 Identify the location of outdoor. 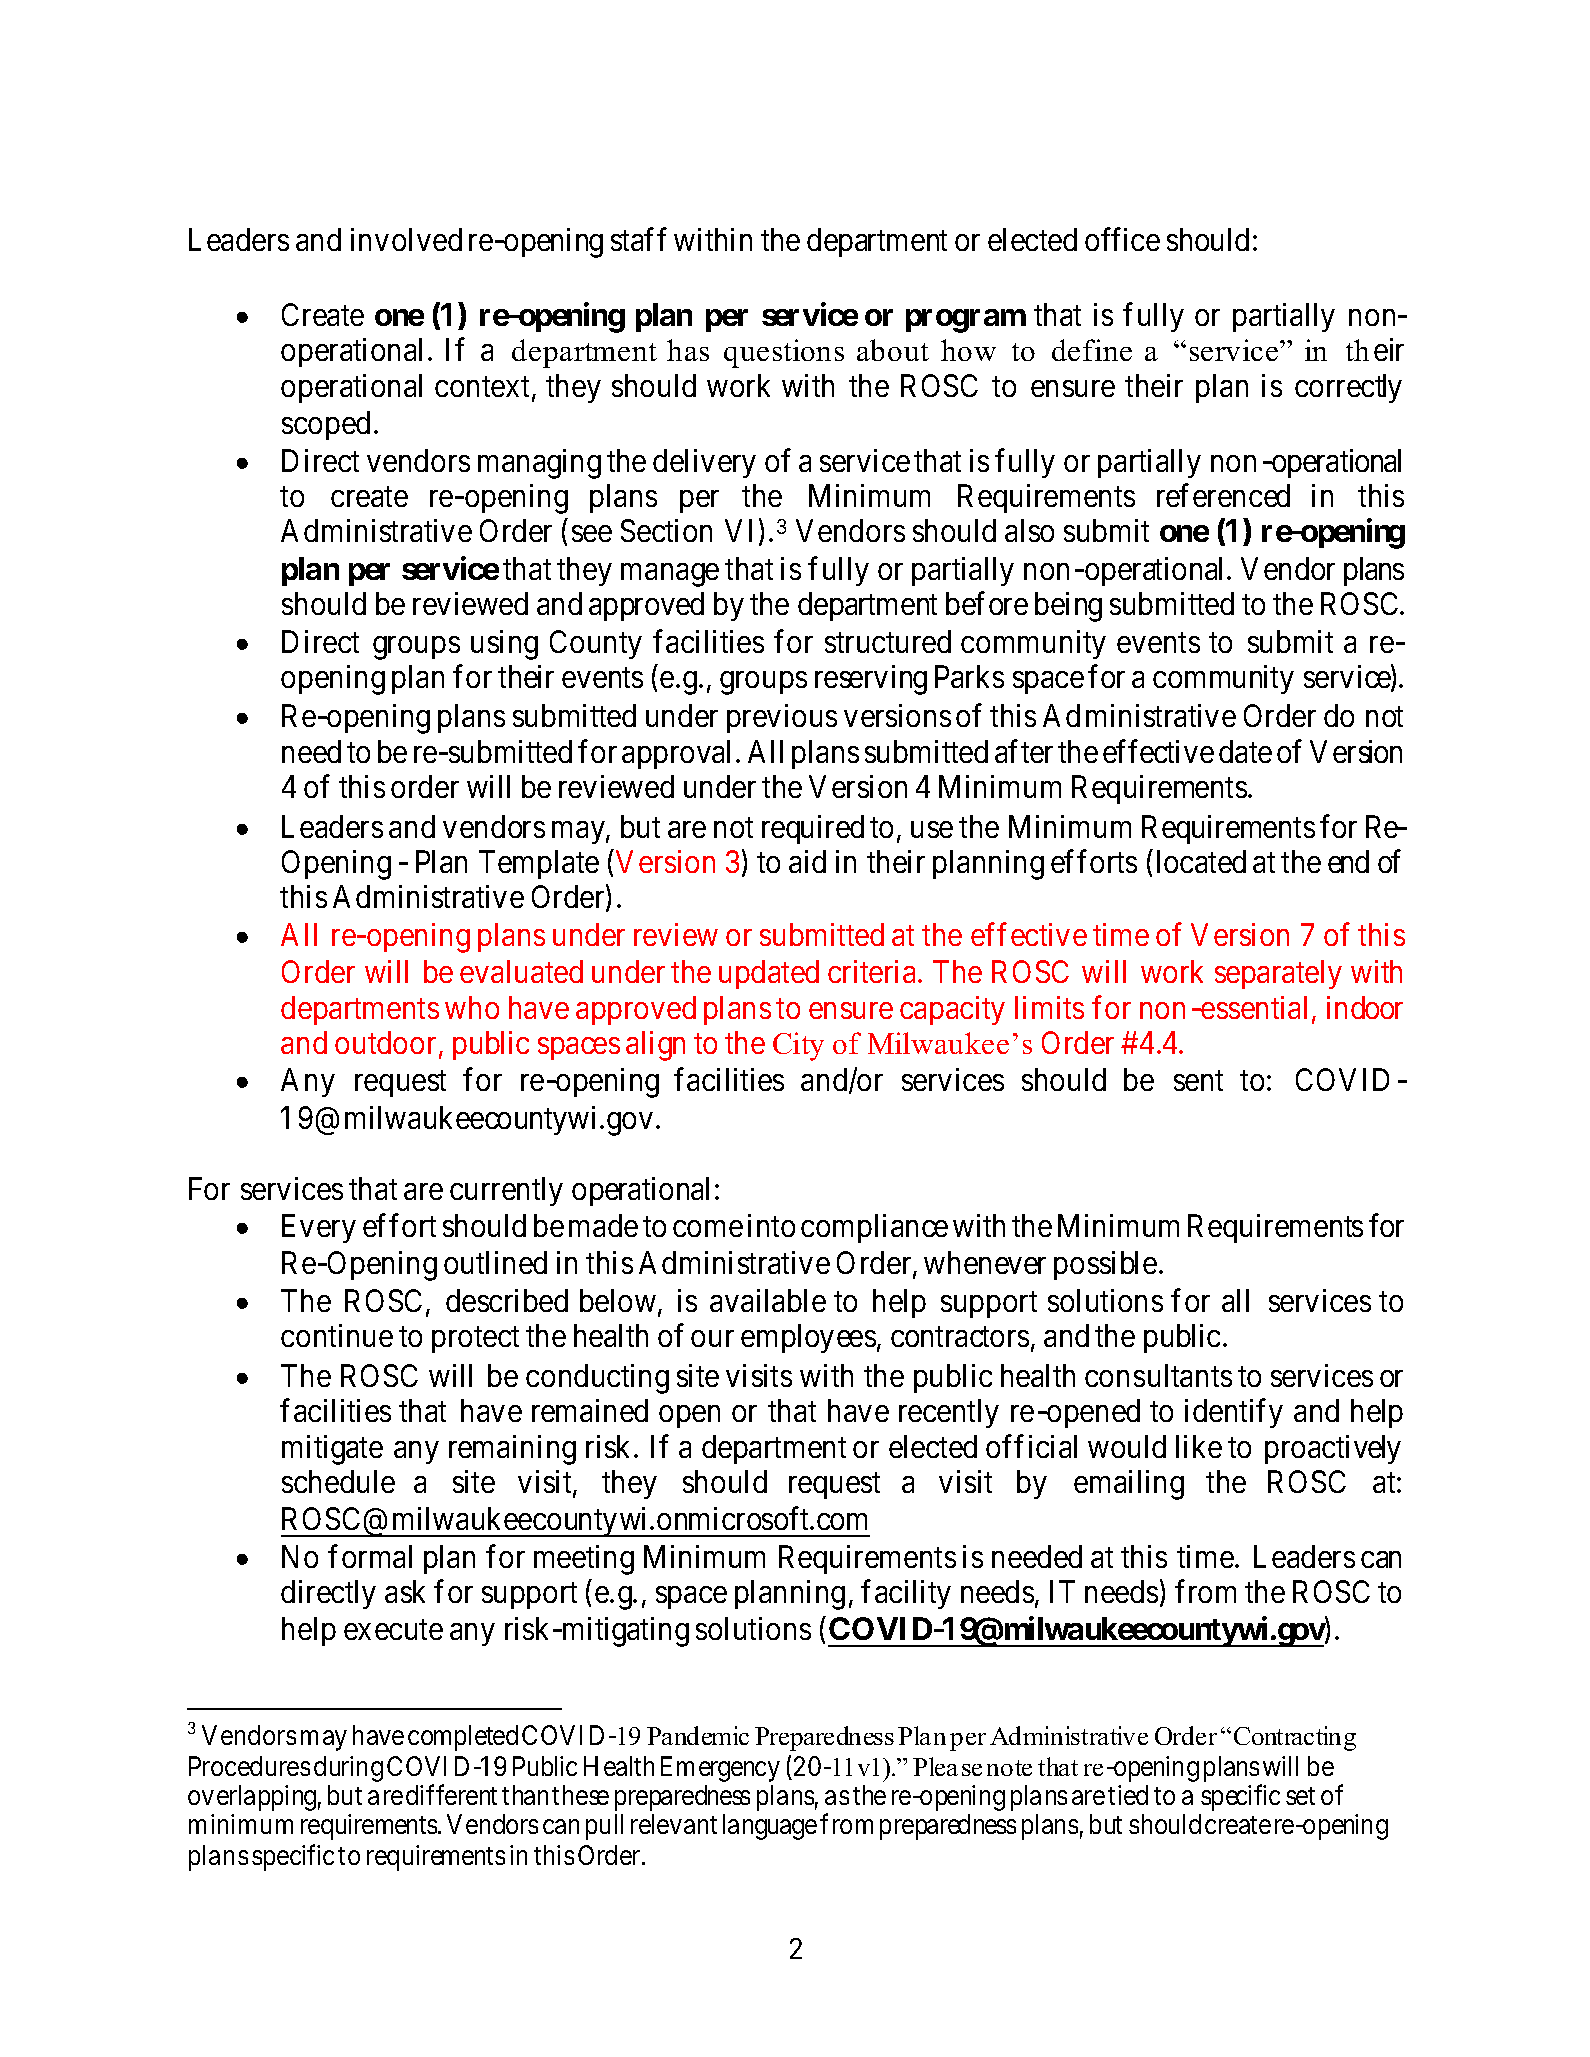
(385, 1042).
